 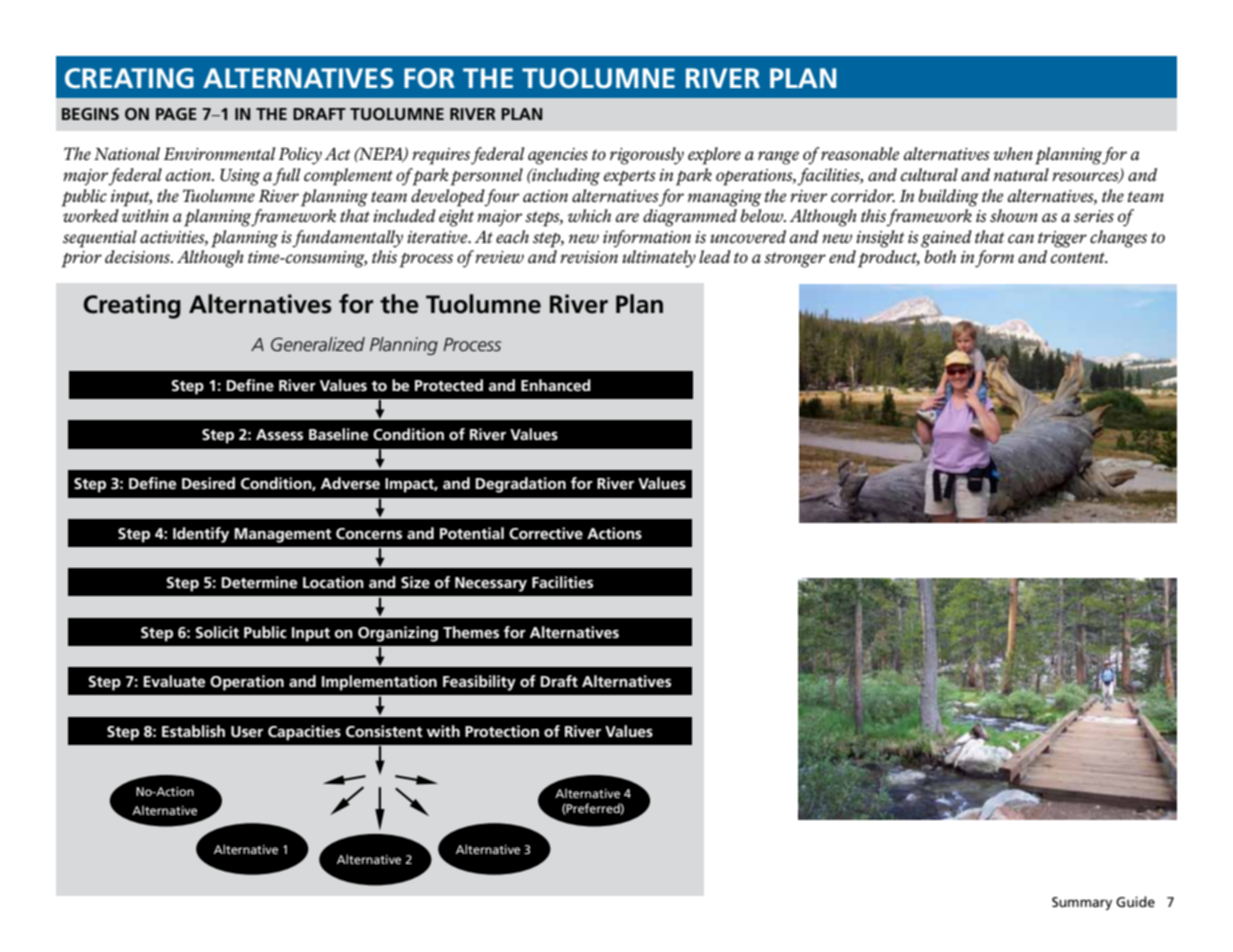 I want to click on Corrective, so click(x=546, y=533).
